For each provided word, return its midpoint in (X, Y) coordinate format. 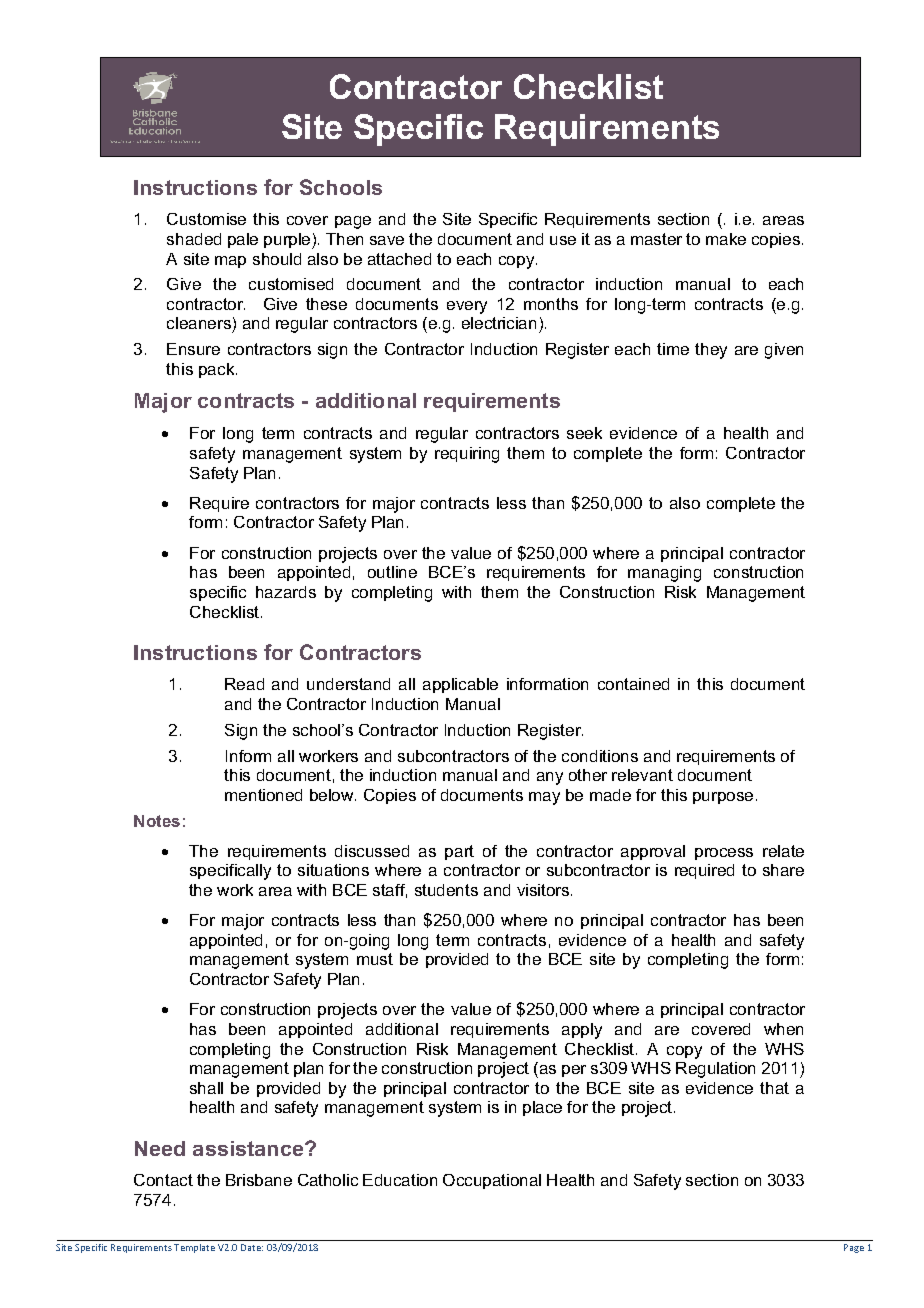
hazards (286, 592)
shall (206, 1088)
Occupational (492, 1181)
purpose (723, 798)
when (783, 1029)
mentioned (263, 795)
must (375, 959)
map (230, 262)
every (467, 307)
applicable (460, 685)
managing (664, 574)
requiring (467, 455)
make (726, 239)
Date (252, 1247)
